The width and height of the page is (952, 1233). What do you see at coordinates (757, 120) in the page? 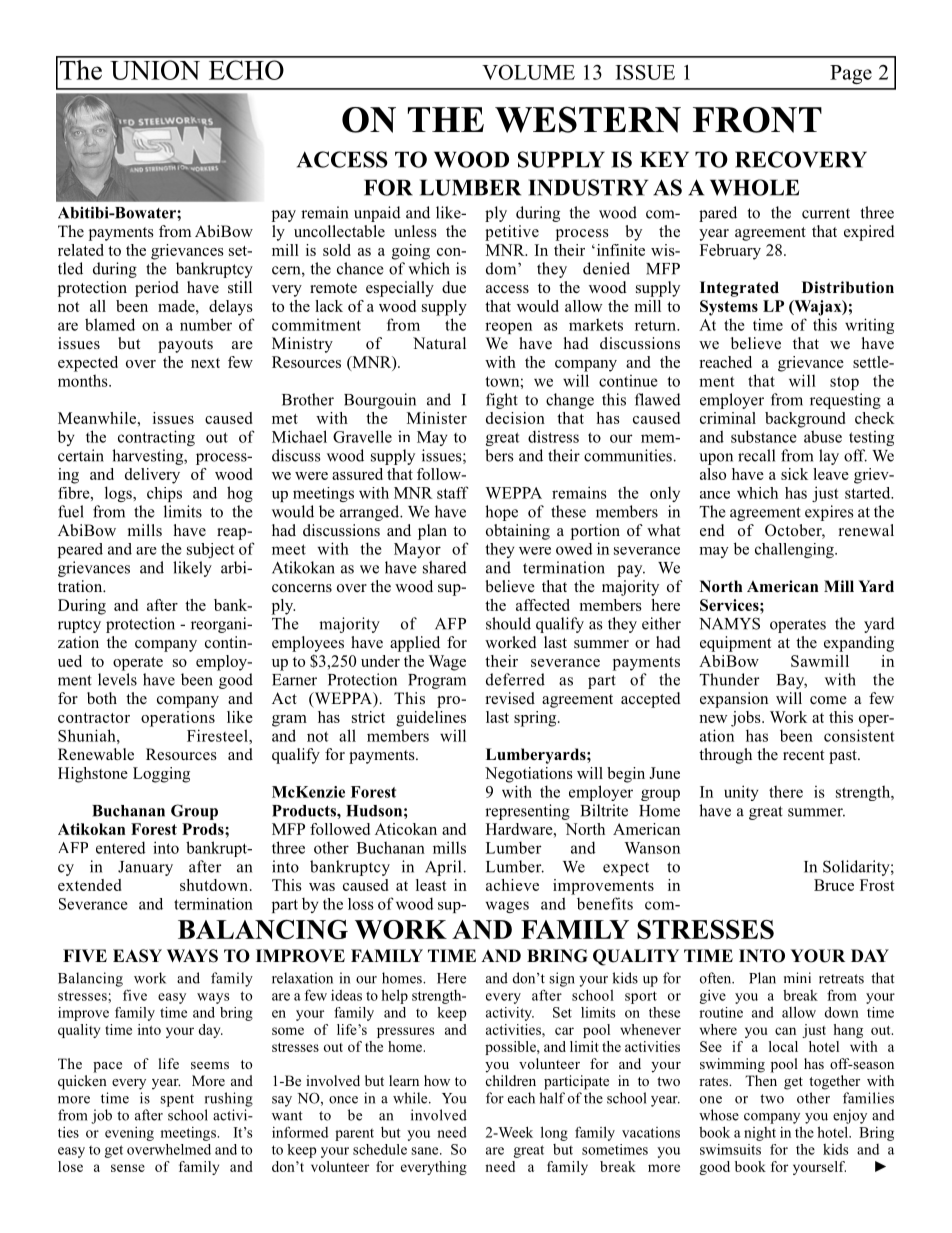
I see `FRONT` at bounding box center [757, 120].
